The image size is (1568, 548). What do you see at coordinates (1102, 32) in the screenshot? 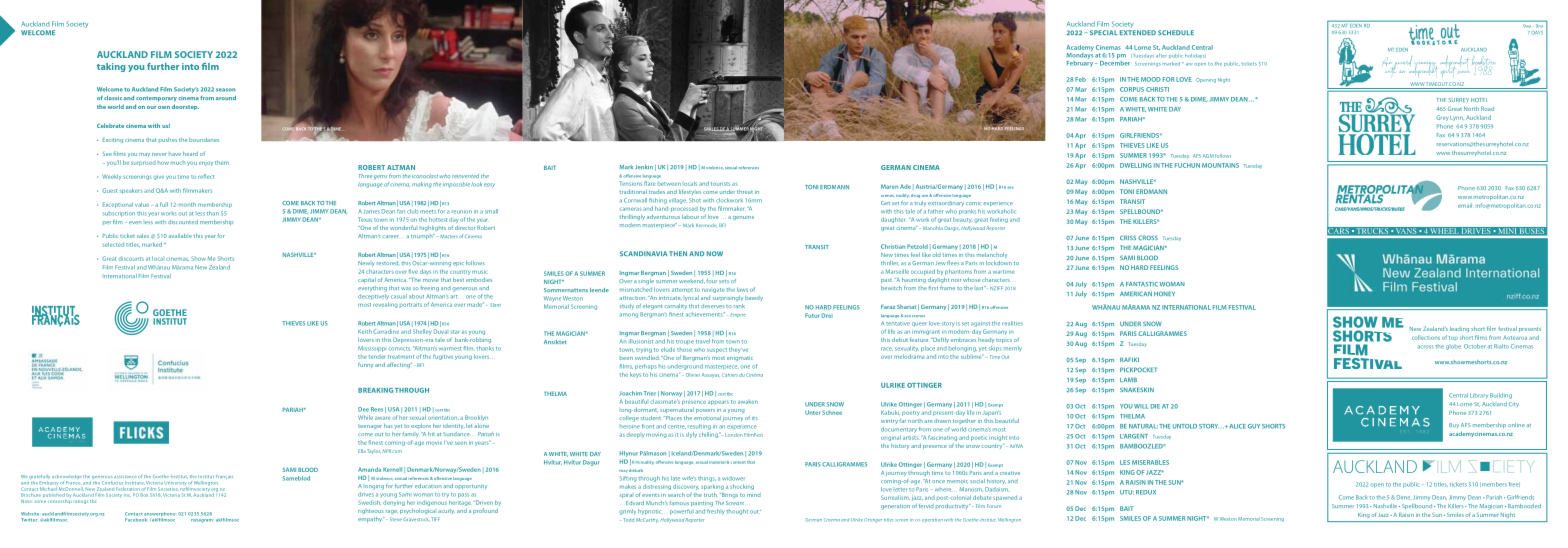
I see `SPECIAL` at bounding box center [1102, 32].
